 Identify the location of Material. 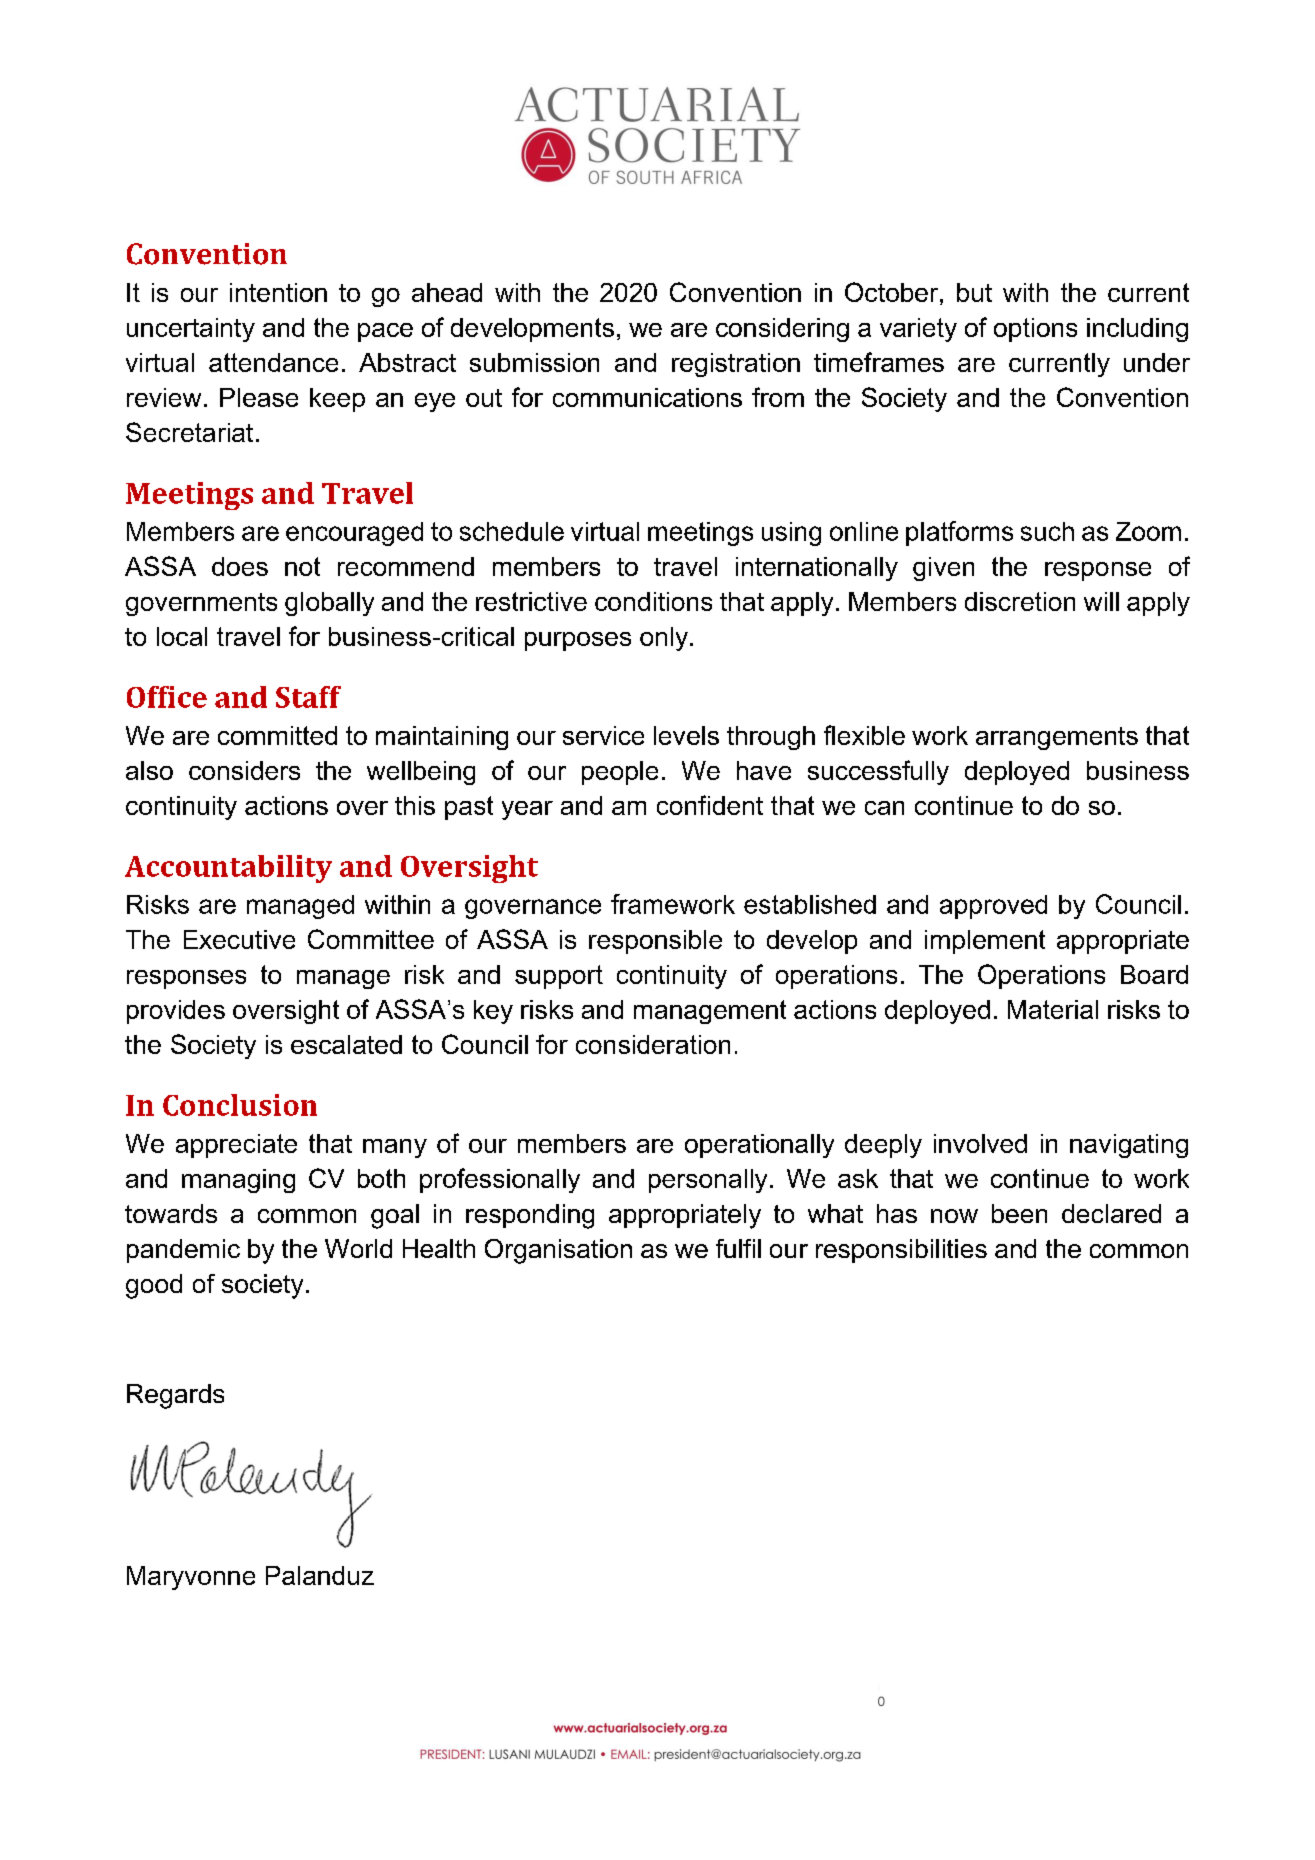
(1053, 1009).
